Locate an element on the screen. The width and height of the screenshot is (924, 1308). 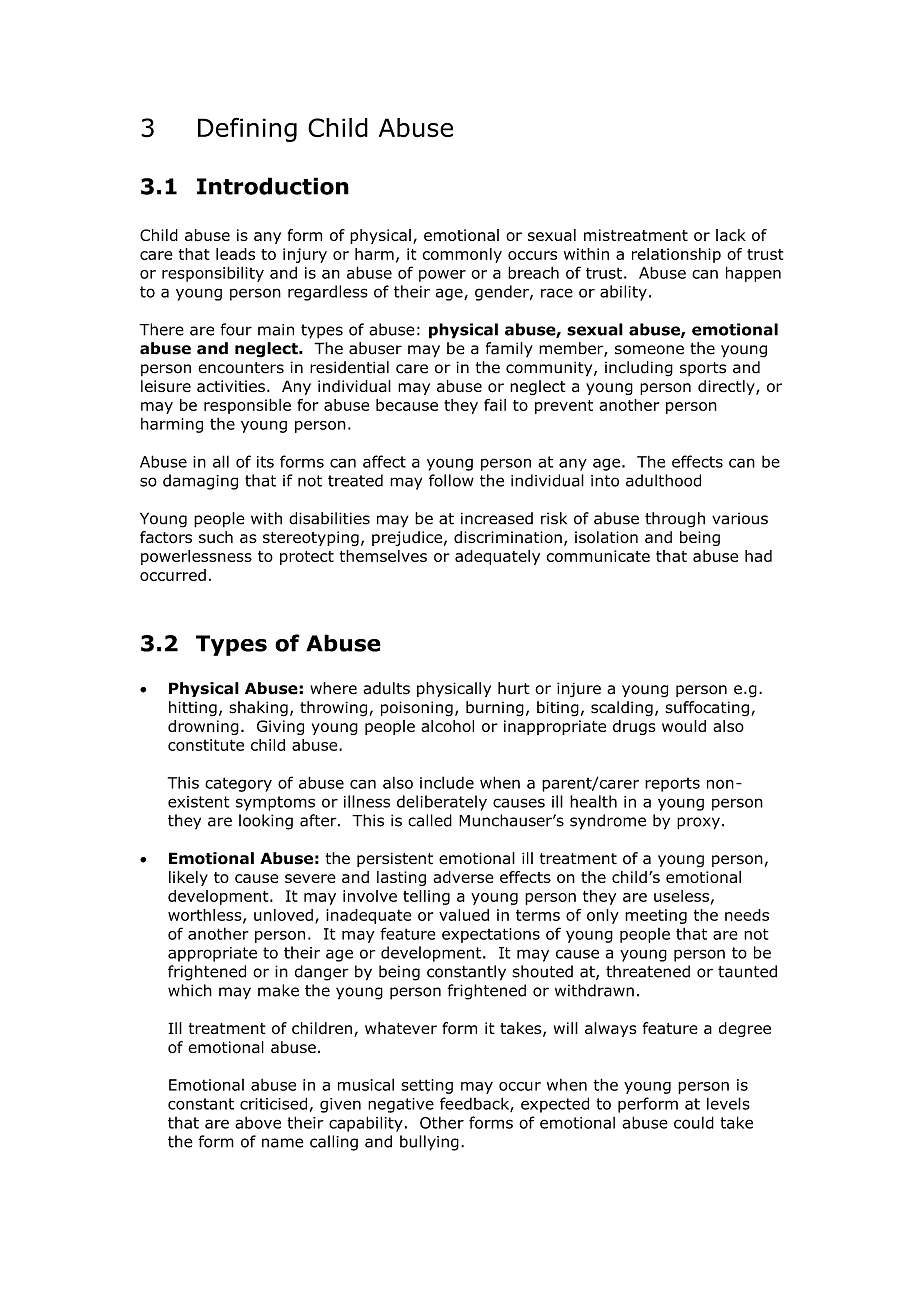
setting is located at coordinates (427, 1086).
